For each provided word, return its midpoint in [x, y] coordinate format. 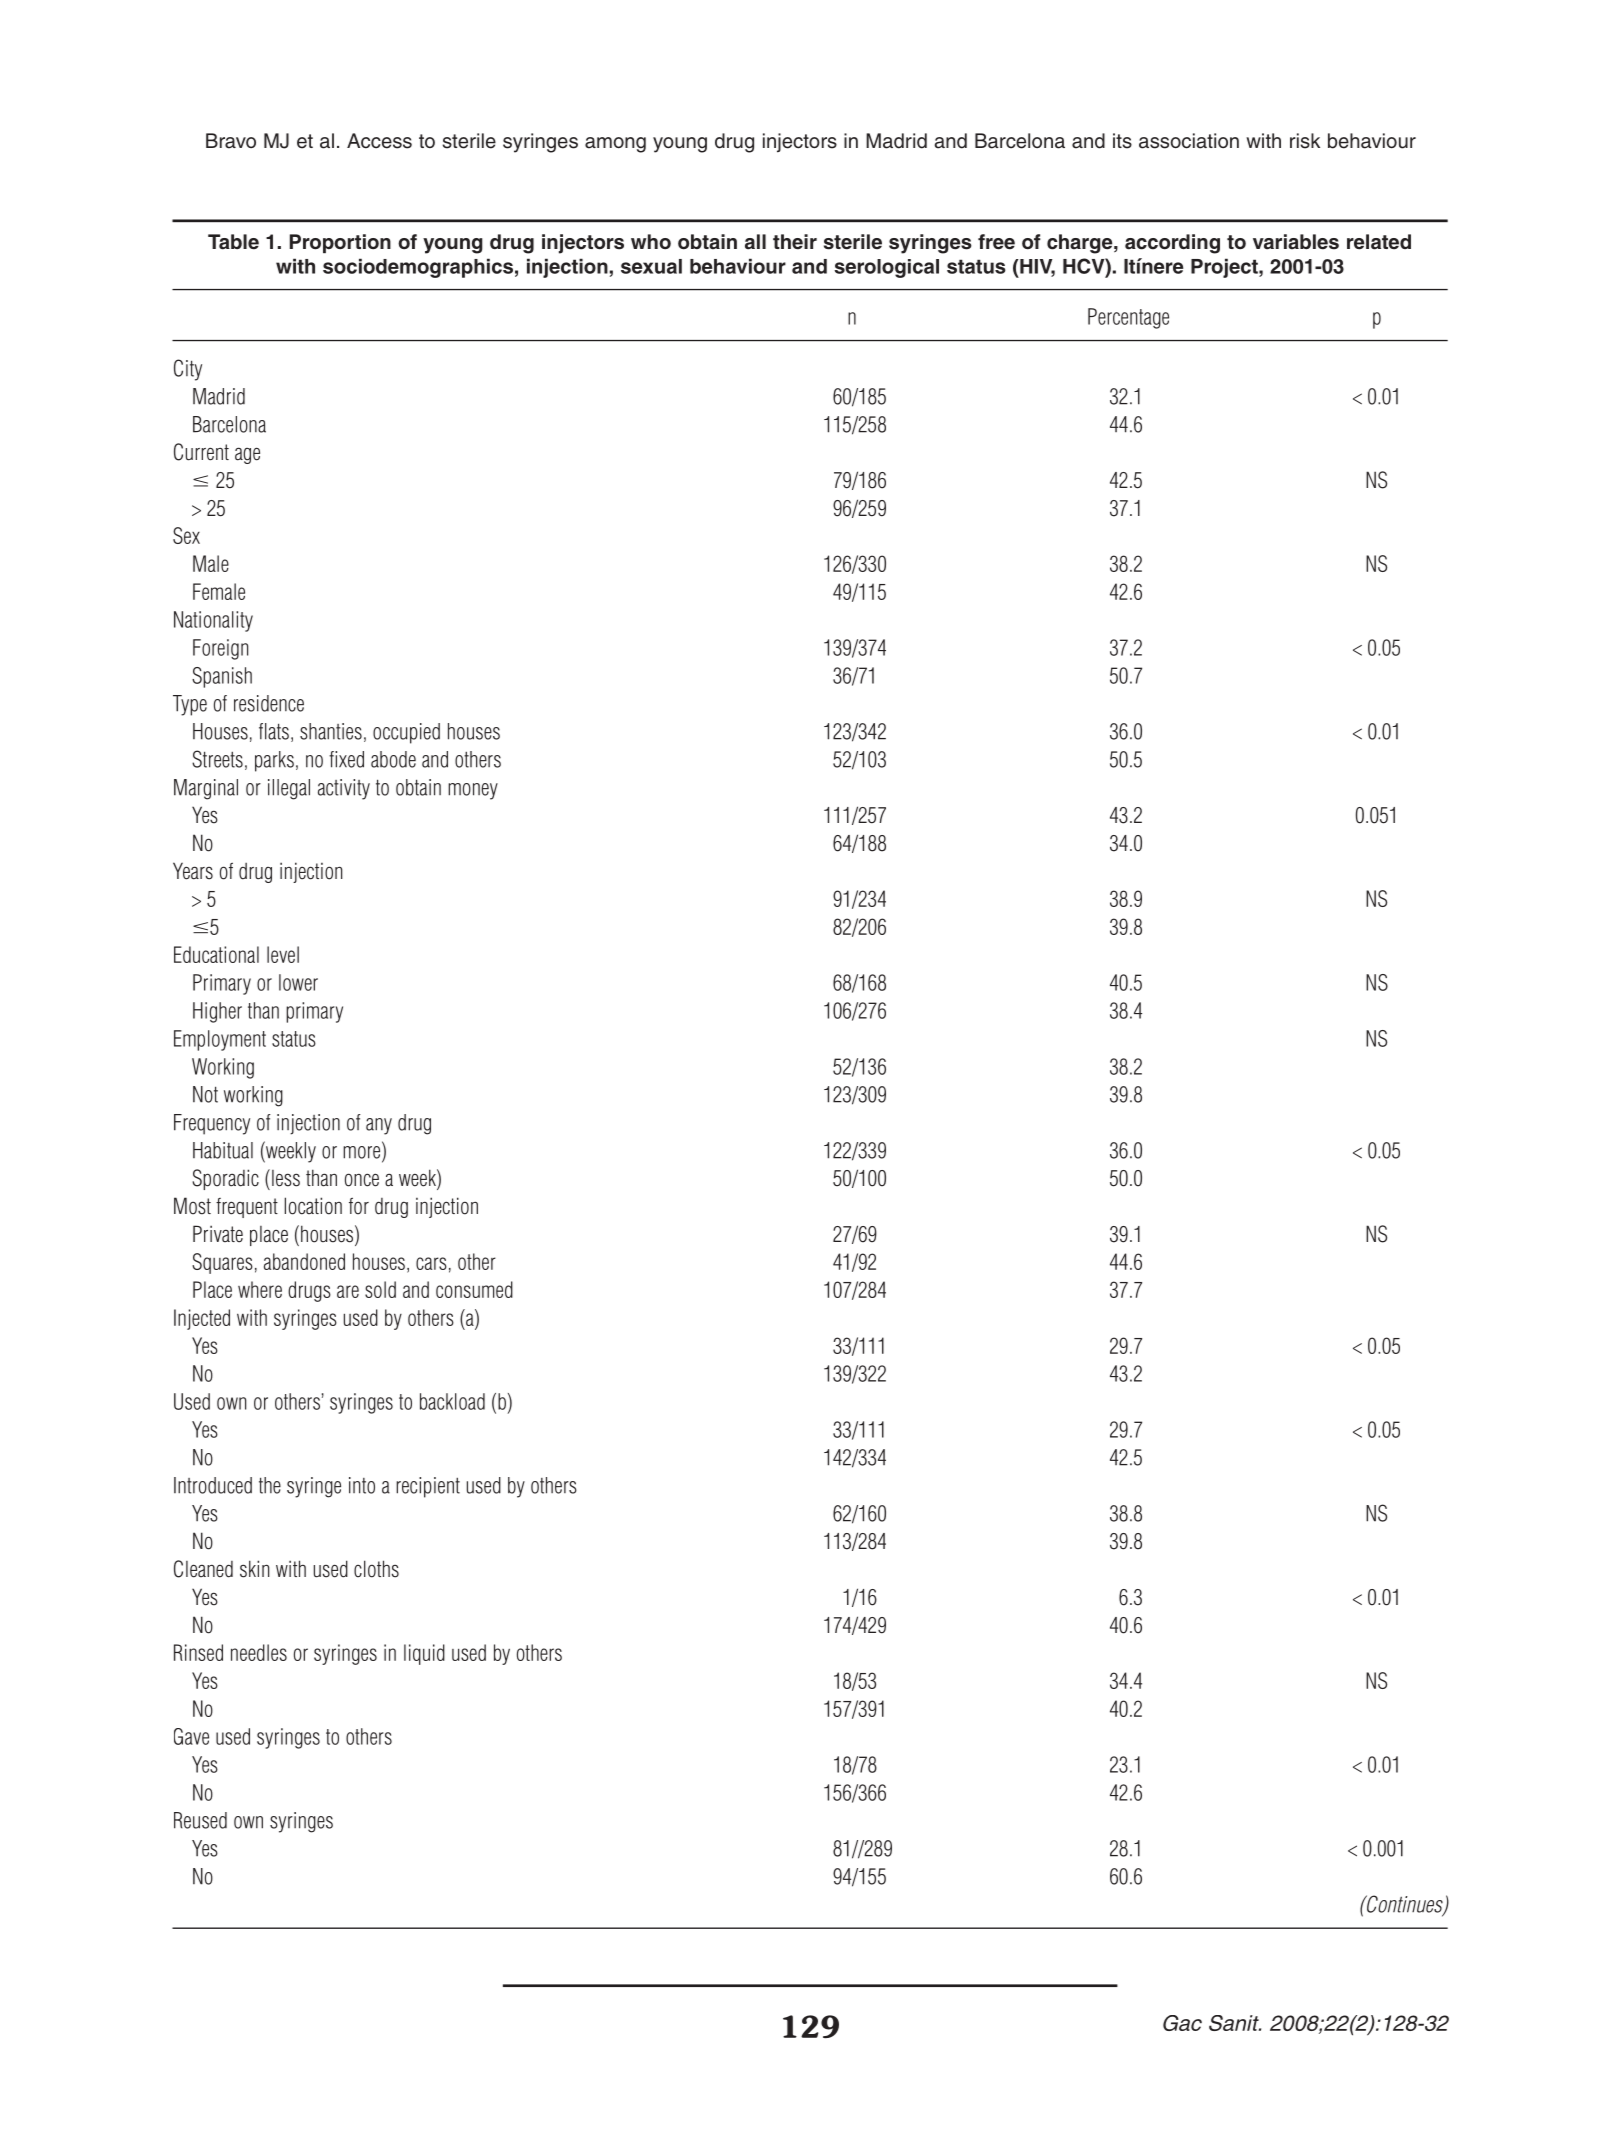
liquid [424, 1654]
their [795, 242]
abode [393, 759]
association [1189, 141]
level [283, 954]
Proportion [340, 243]
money [473, 791]
